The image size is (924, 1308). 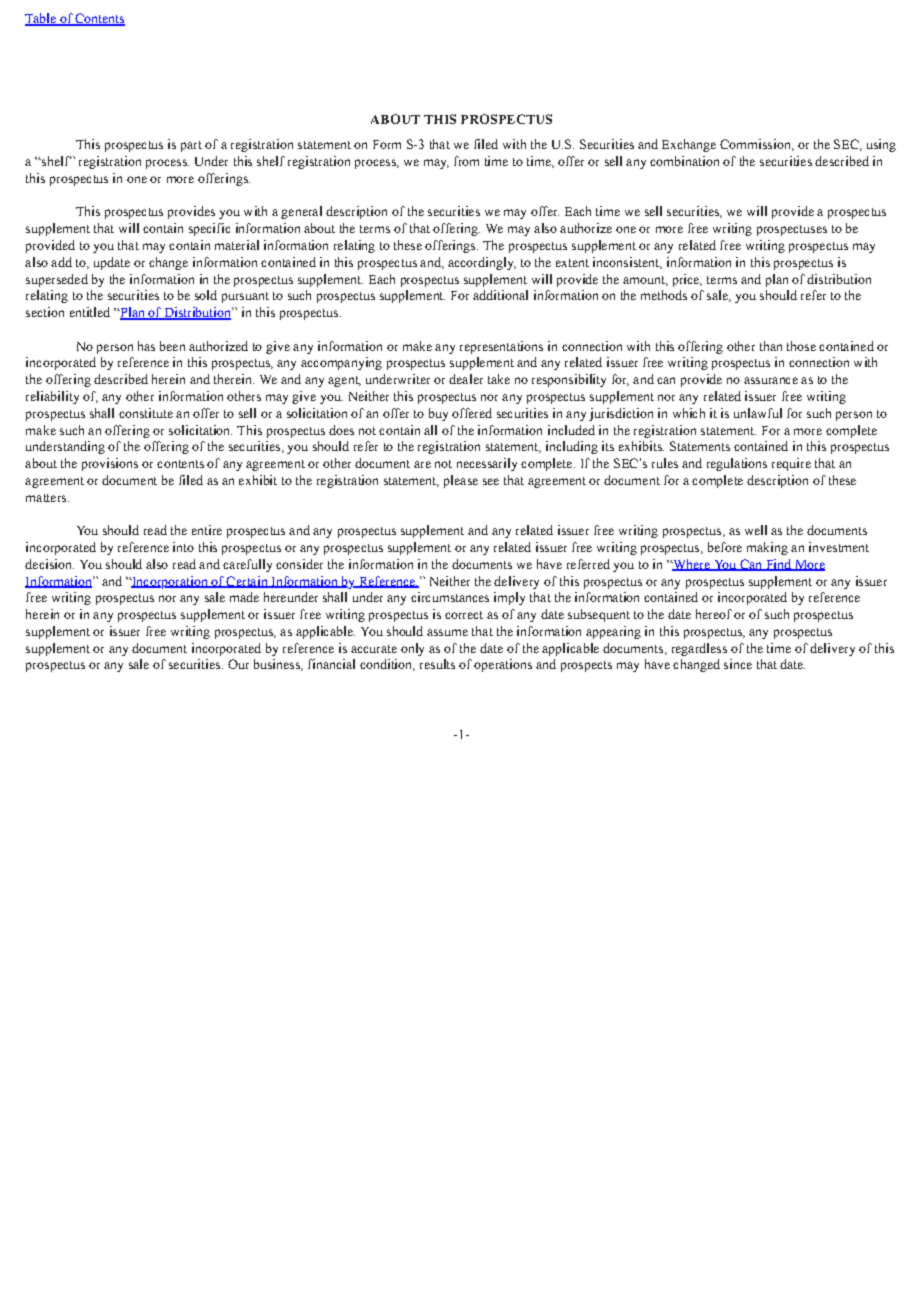 I want to click on Our, so click(x=238, y=664).
